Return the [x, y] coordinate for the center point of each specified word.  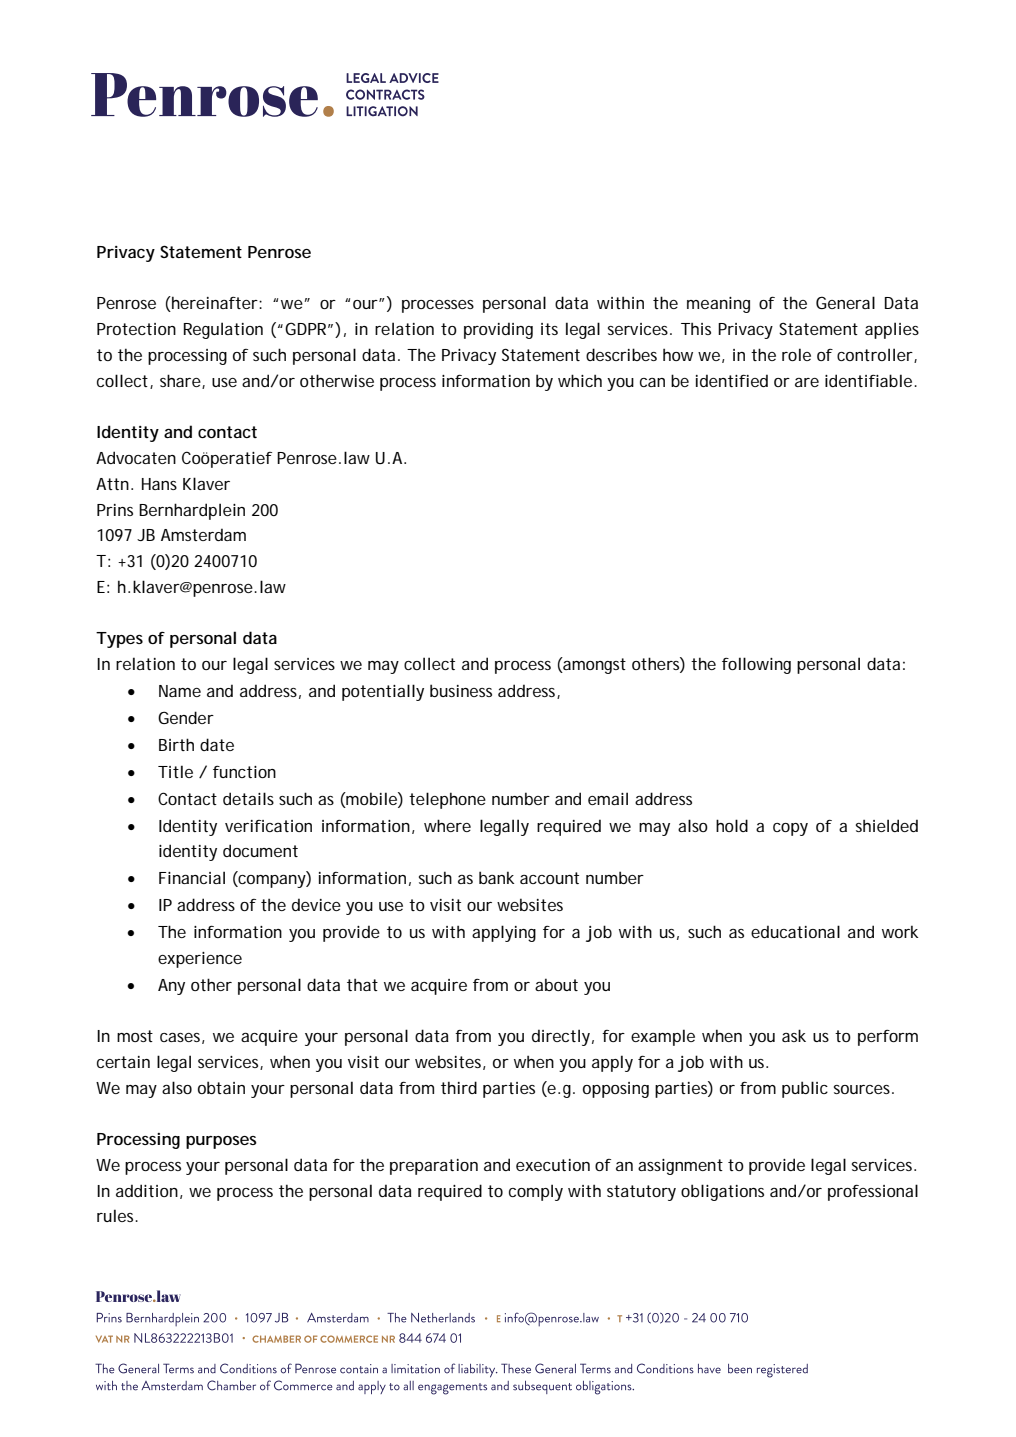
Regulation [223, 330]
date [217, 744]
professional [873, 1192]
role [796, 354]
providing [498, 330]
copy [790, 829]
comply [536, 1192]
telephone [447, 800]
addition [147, 1190]
